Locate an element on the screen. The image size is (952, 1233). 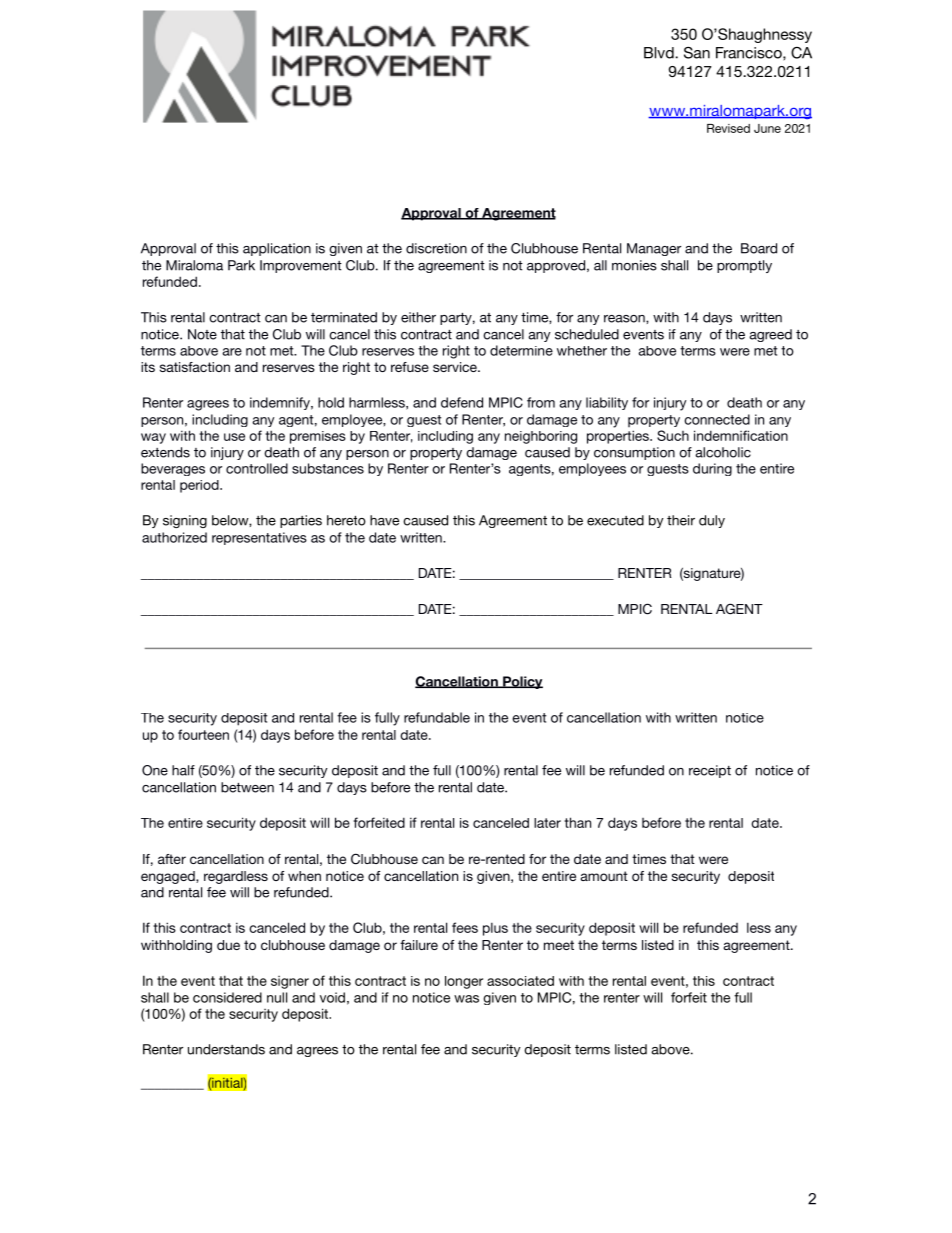
connected is located at coordinates (717, 419).
